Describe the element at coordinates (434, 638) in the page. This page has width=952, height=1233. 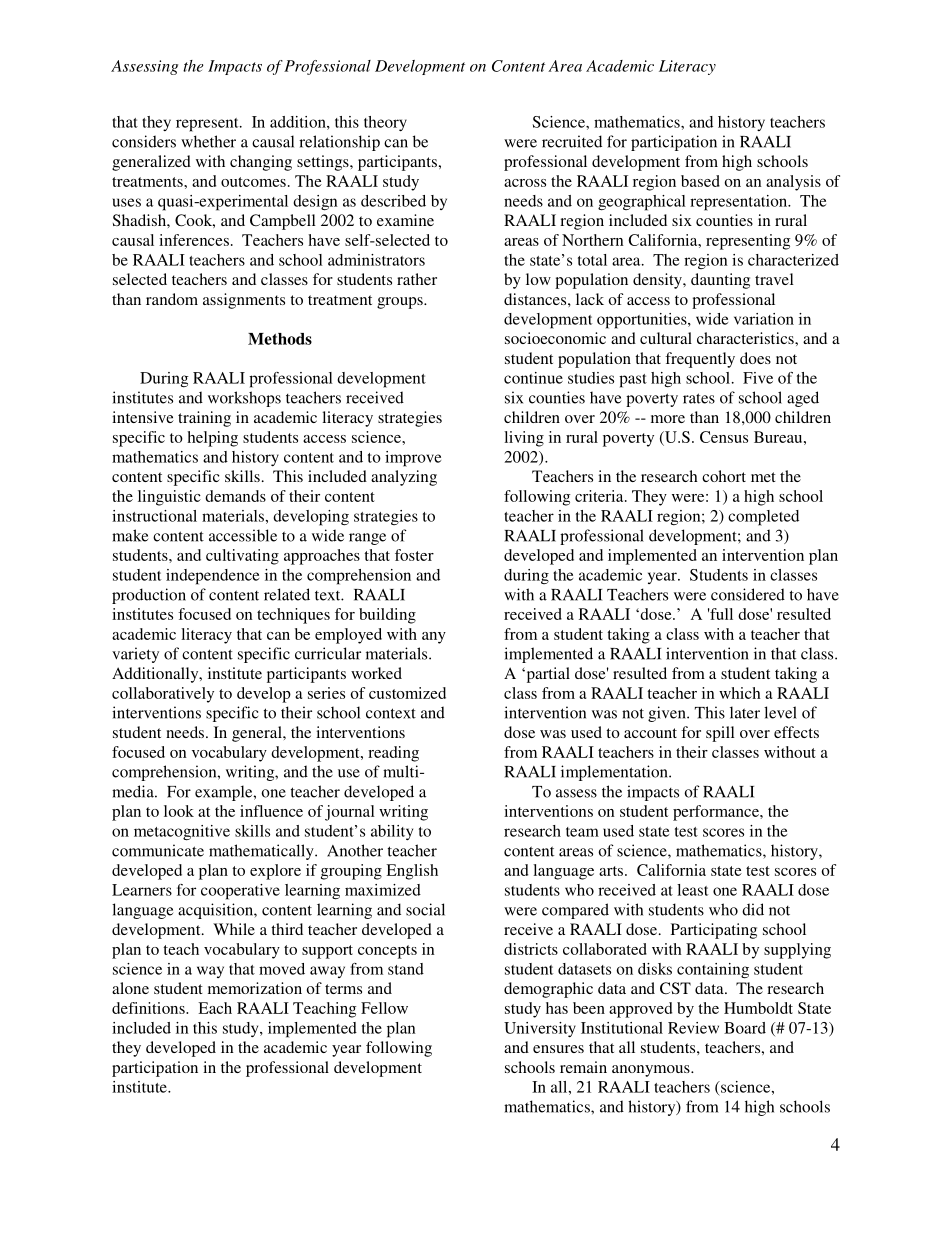
I see `any` at that location.
